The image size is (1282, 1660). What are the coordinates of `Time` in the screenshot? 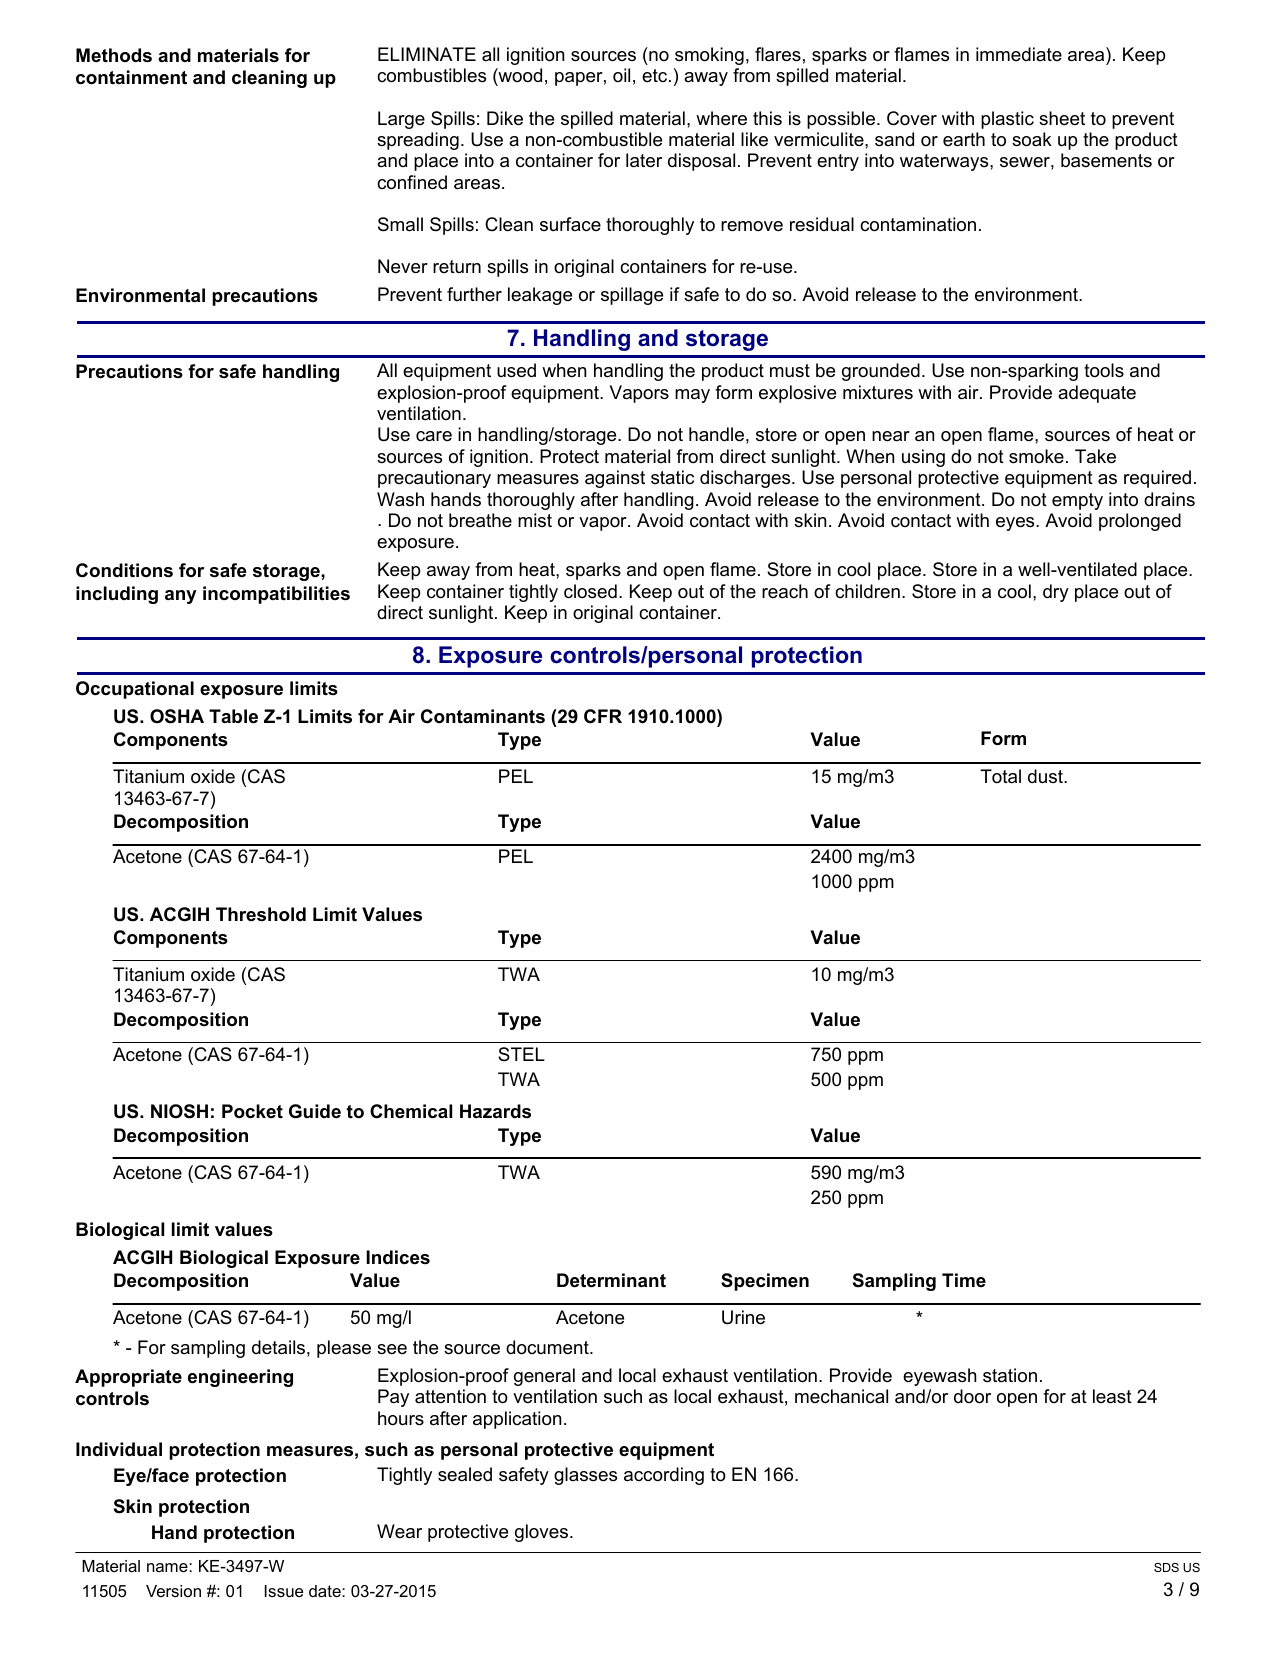 It's located at (964, 1280).
